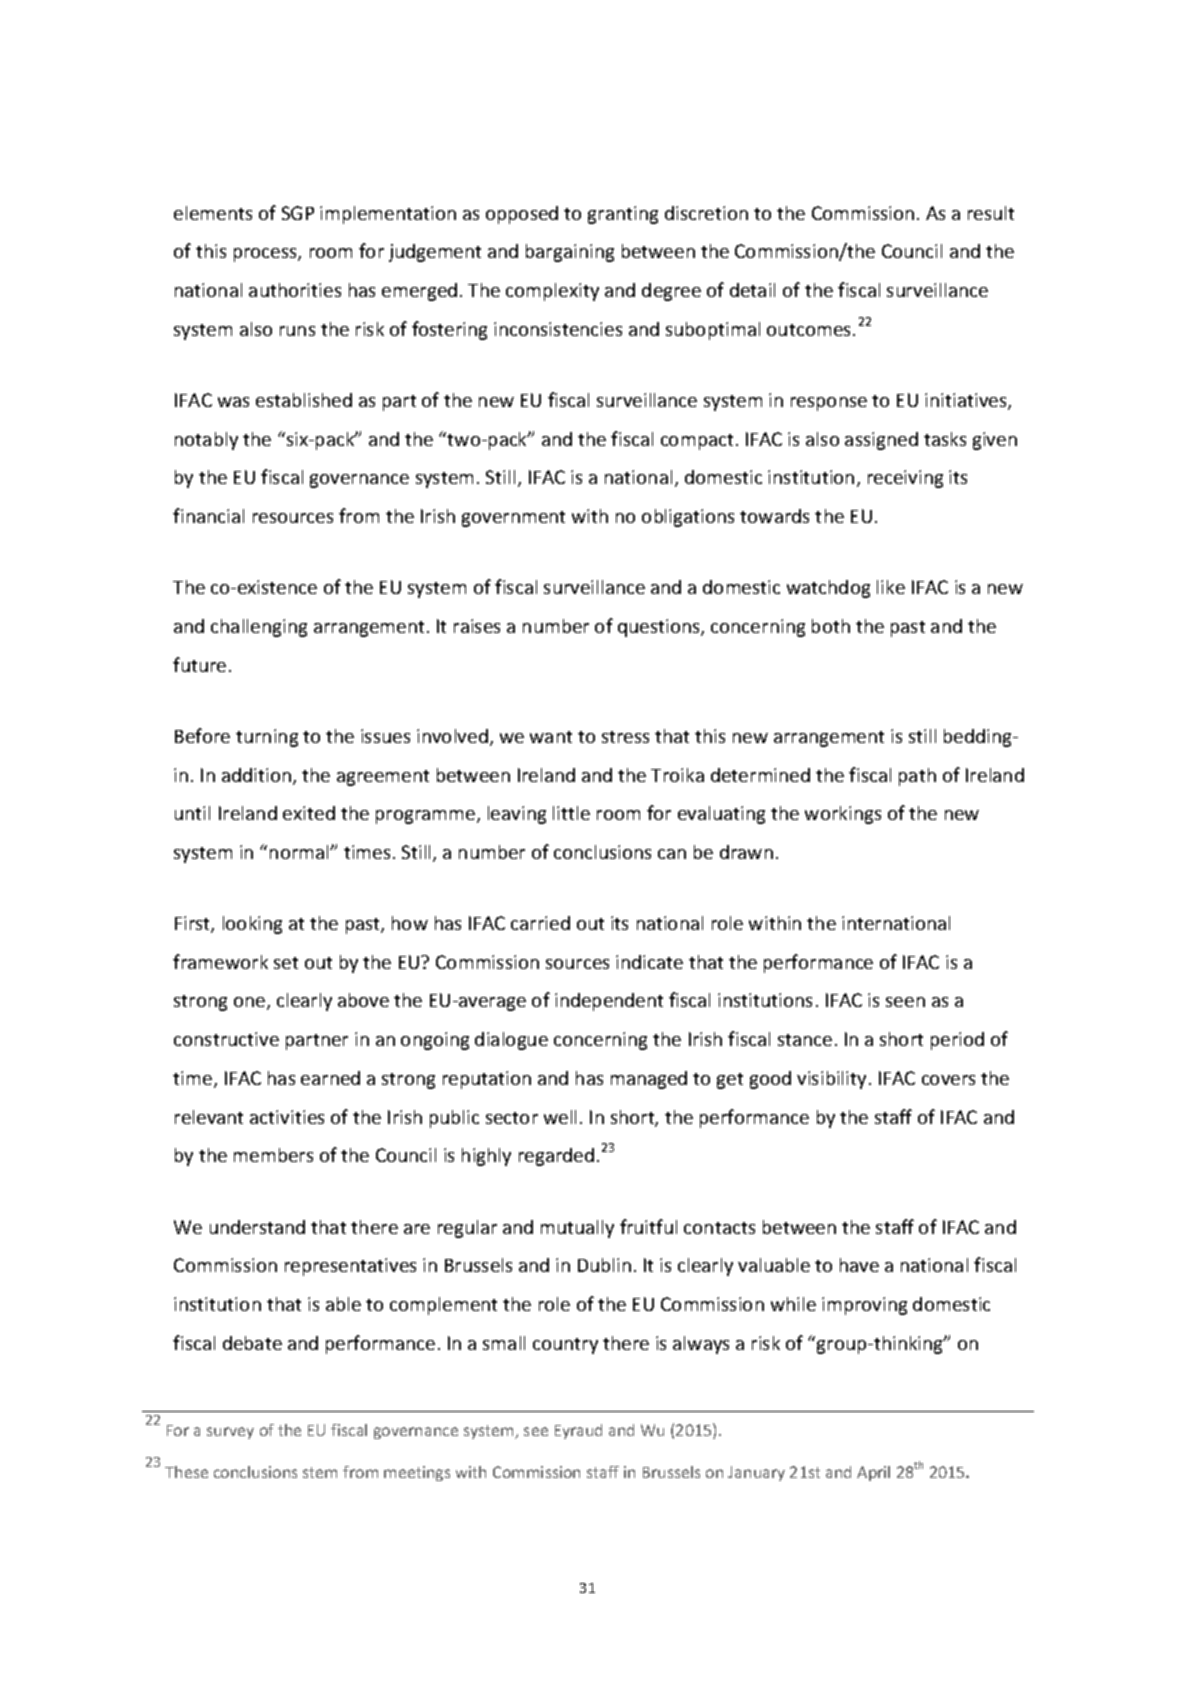 The height and width of the screenshot is (1697, 1200). I want to click on financial, so click(208, 515).
